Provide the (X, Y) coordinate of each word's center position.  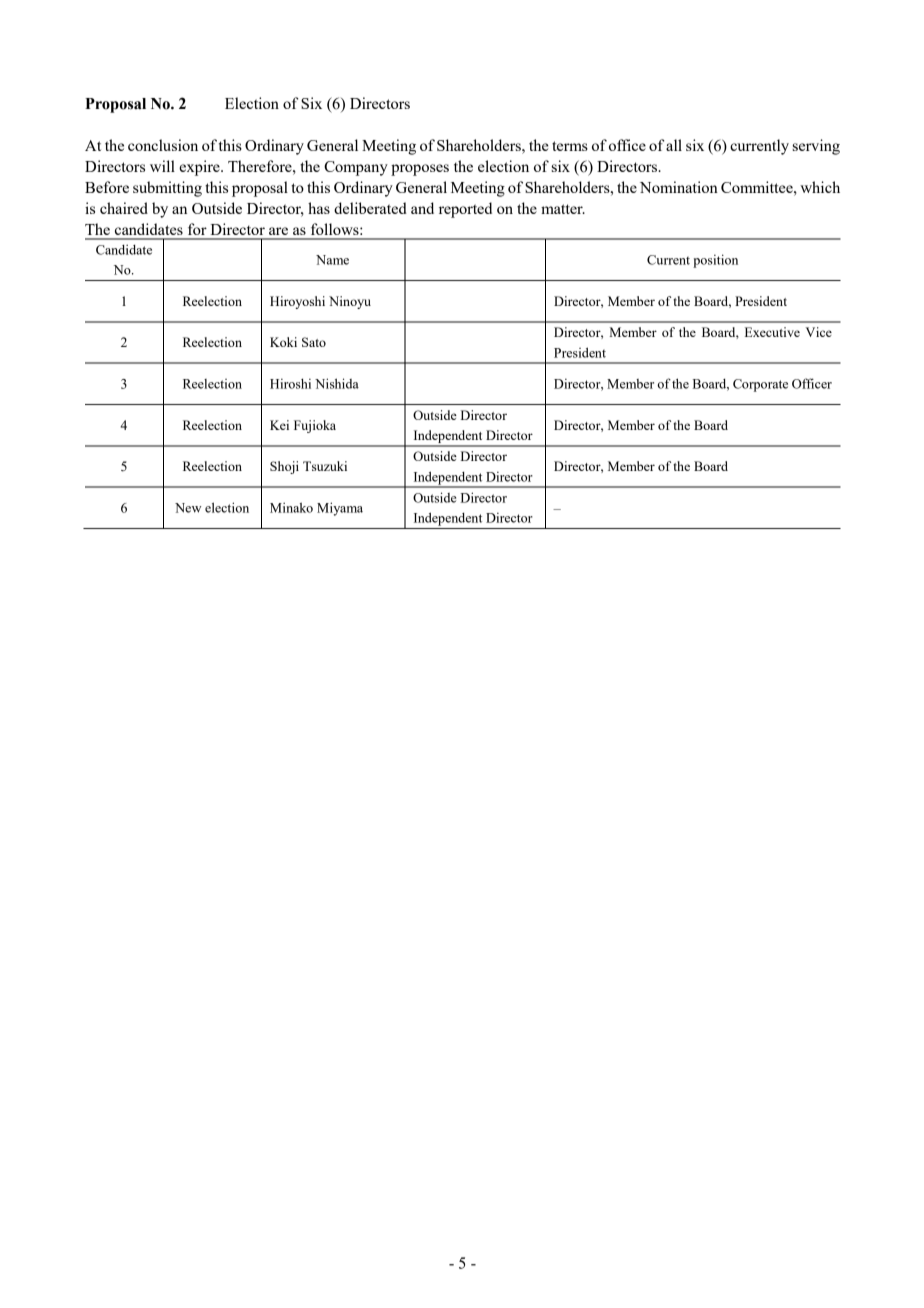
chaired (124, 208)
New (188, 508)
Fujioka (315, 426)
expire (200, 168)
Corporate (760, 385)
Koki (283, 342)
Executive (772, 332)
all (674, 145)
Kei (279, 425)
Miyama (340, 509)
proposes (420, 170)
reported (465, 210)
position (715, 261)
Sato (314, 342)
